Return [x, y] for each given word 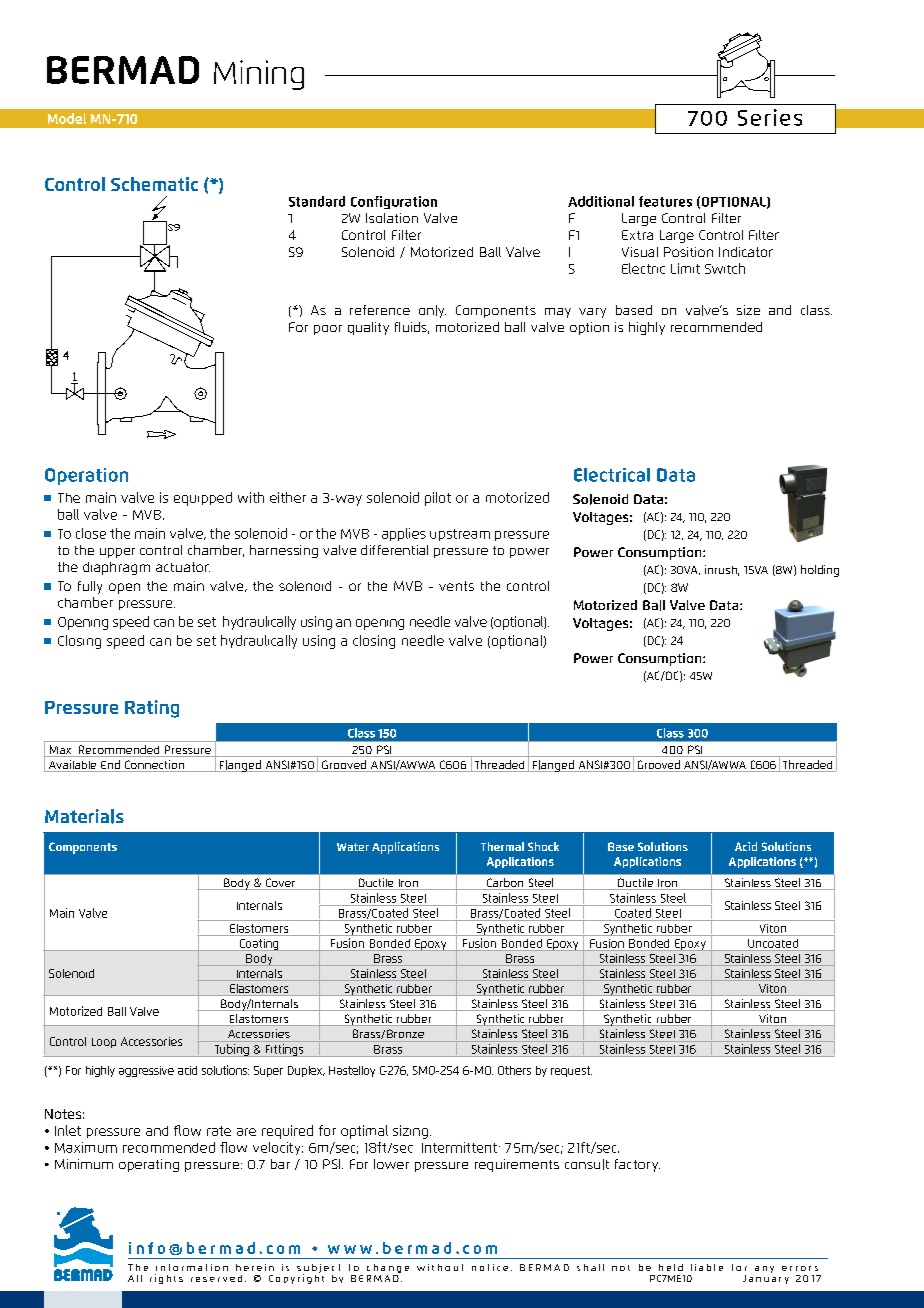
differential [394, 550]
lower [391, 1164]
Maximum [86, 1147]
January [766, 1278]
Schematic [154, 184]
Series [770, 117]
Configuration [394, 202]
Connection [155, 766]
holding [820, 571]
